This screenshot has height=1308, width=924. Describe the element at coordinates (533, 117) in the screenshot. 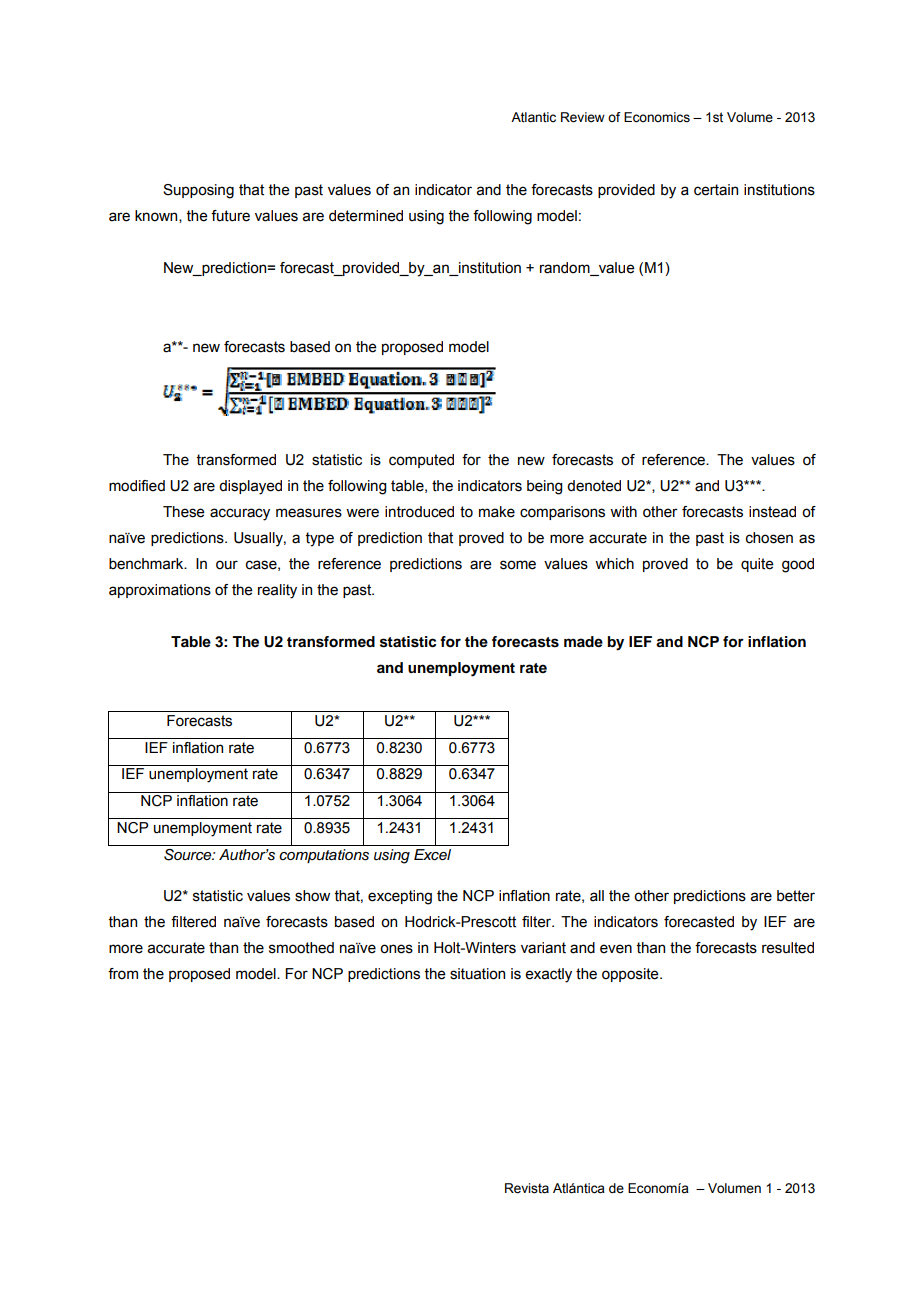

I see `Atlantic` at that location.
